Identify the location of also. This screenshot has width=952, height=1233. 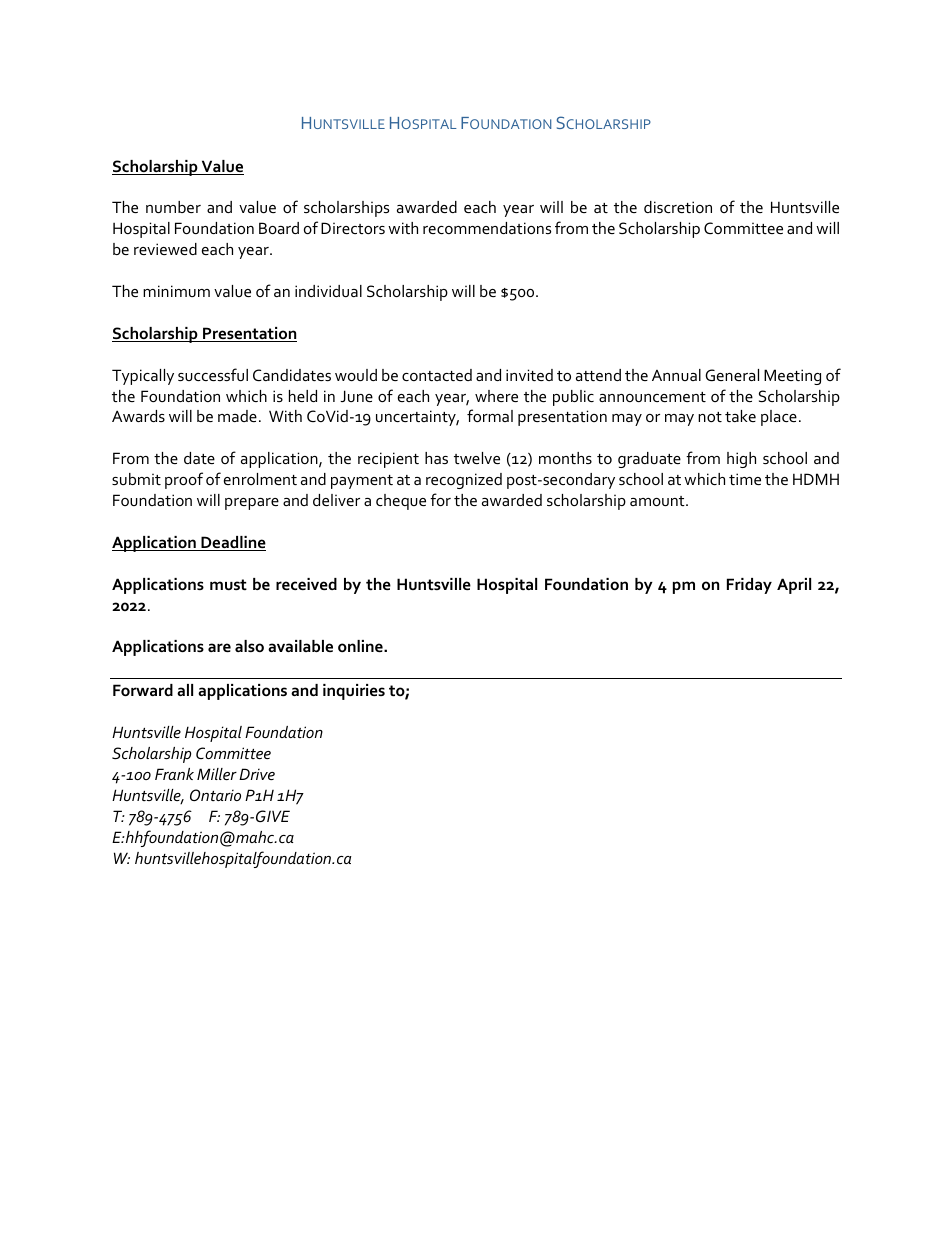
(249, 646).
